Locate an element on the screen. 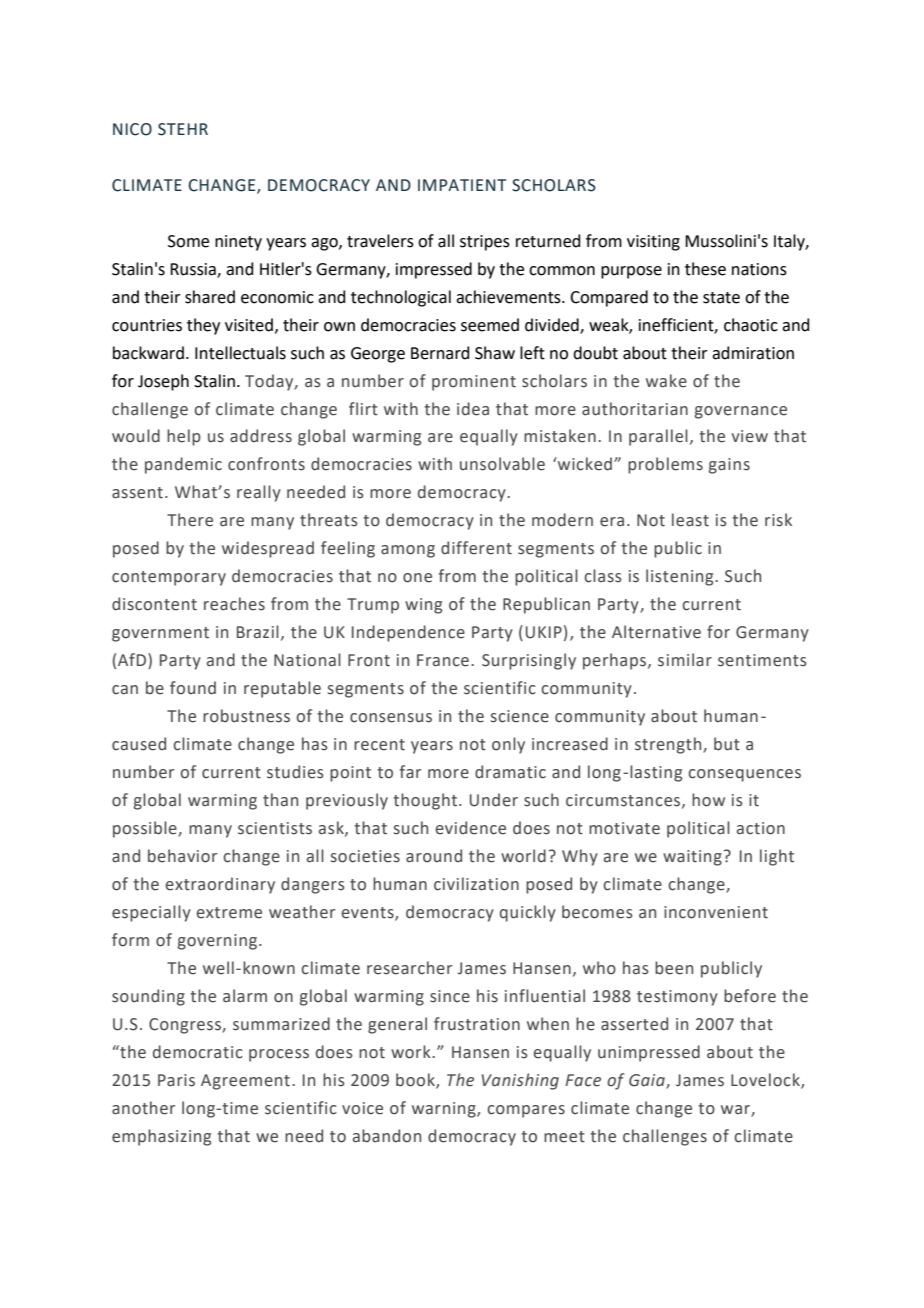  pandemic is located at coordinates (183, 465).
